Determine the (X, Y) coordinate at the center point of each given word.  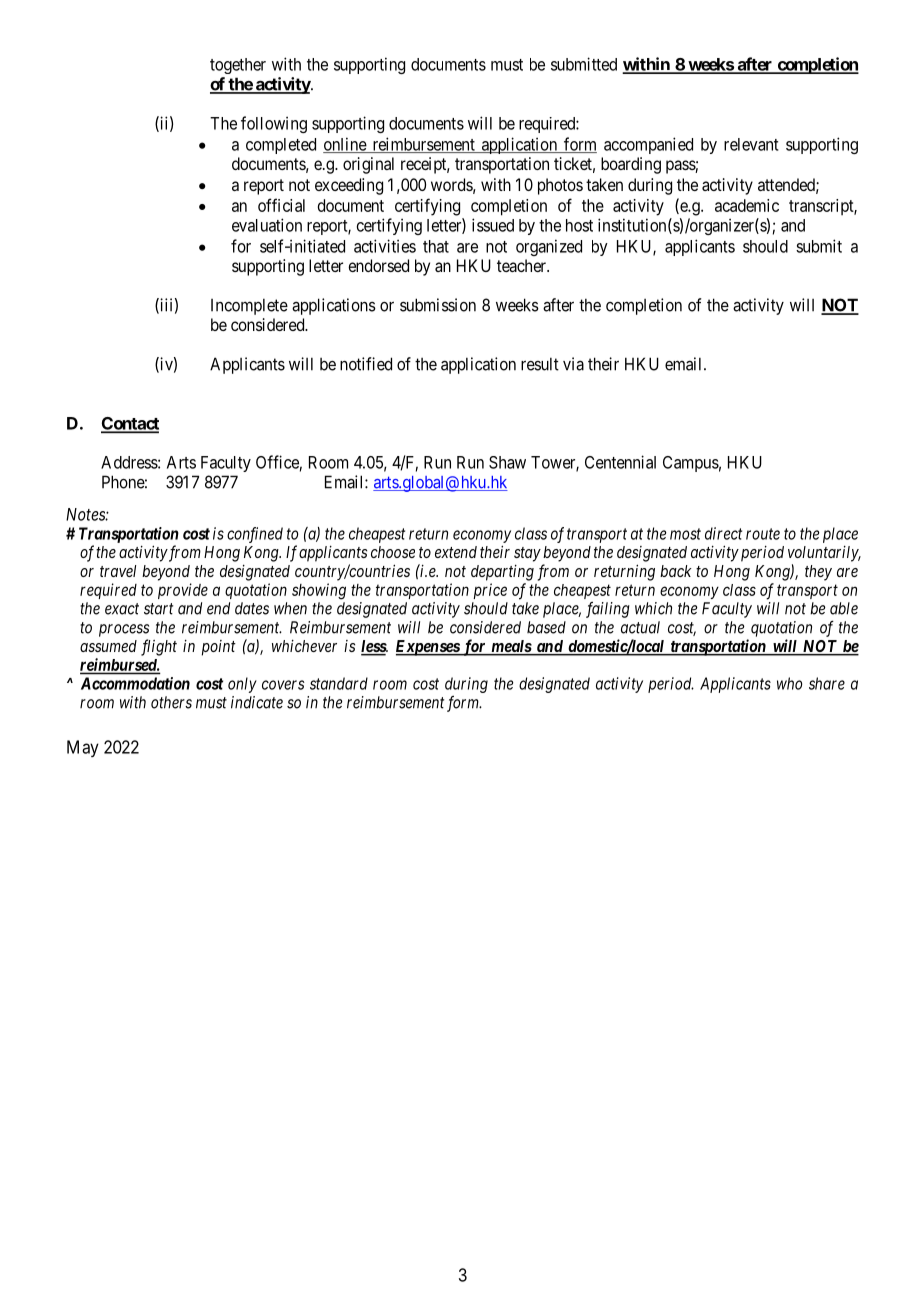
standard (339, 683)
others (171, 702)
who (789, 683)
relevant (751, 144)
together (238, 66)
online (345, 145)
